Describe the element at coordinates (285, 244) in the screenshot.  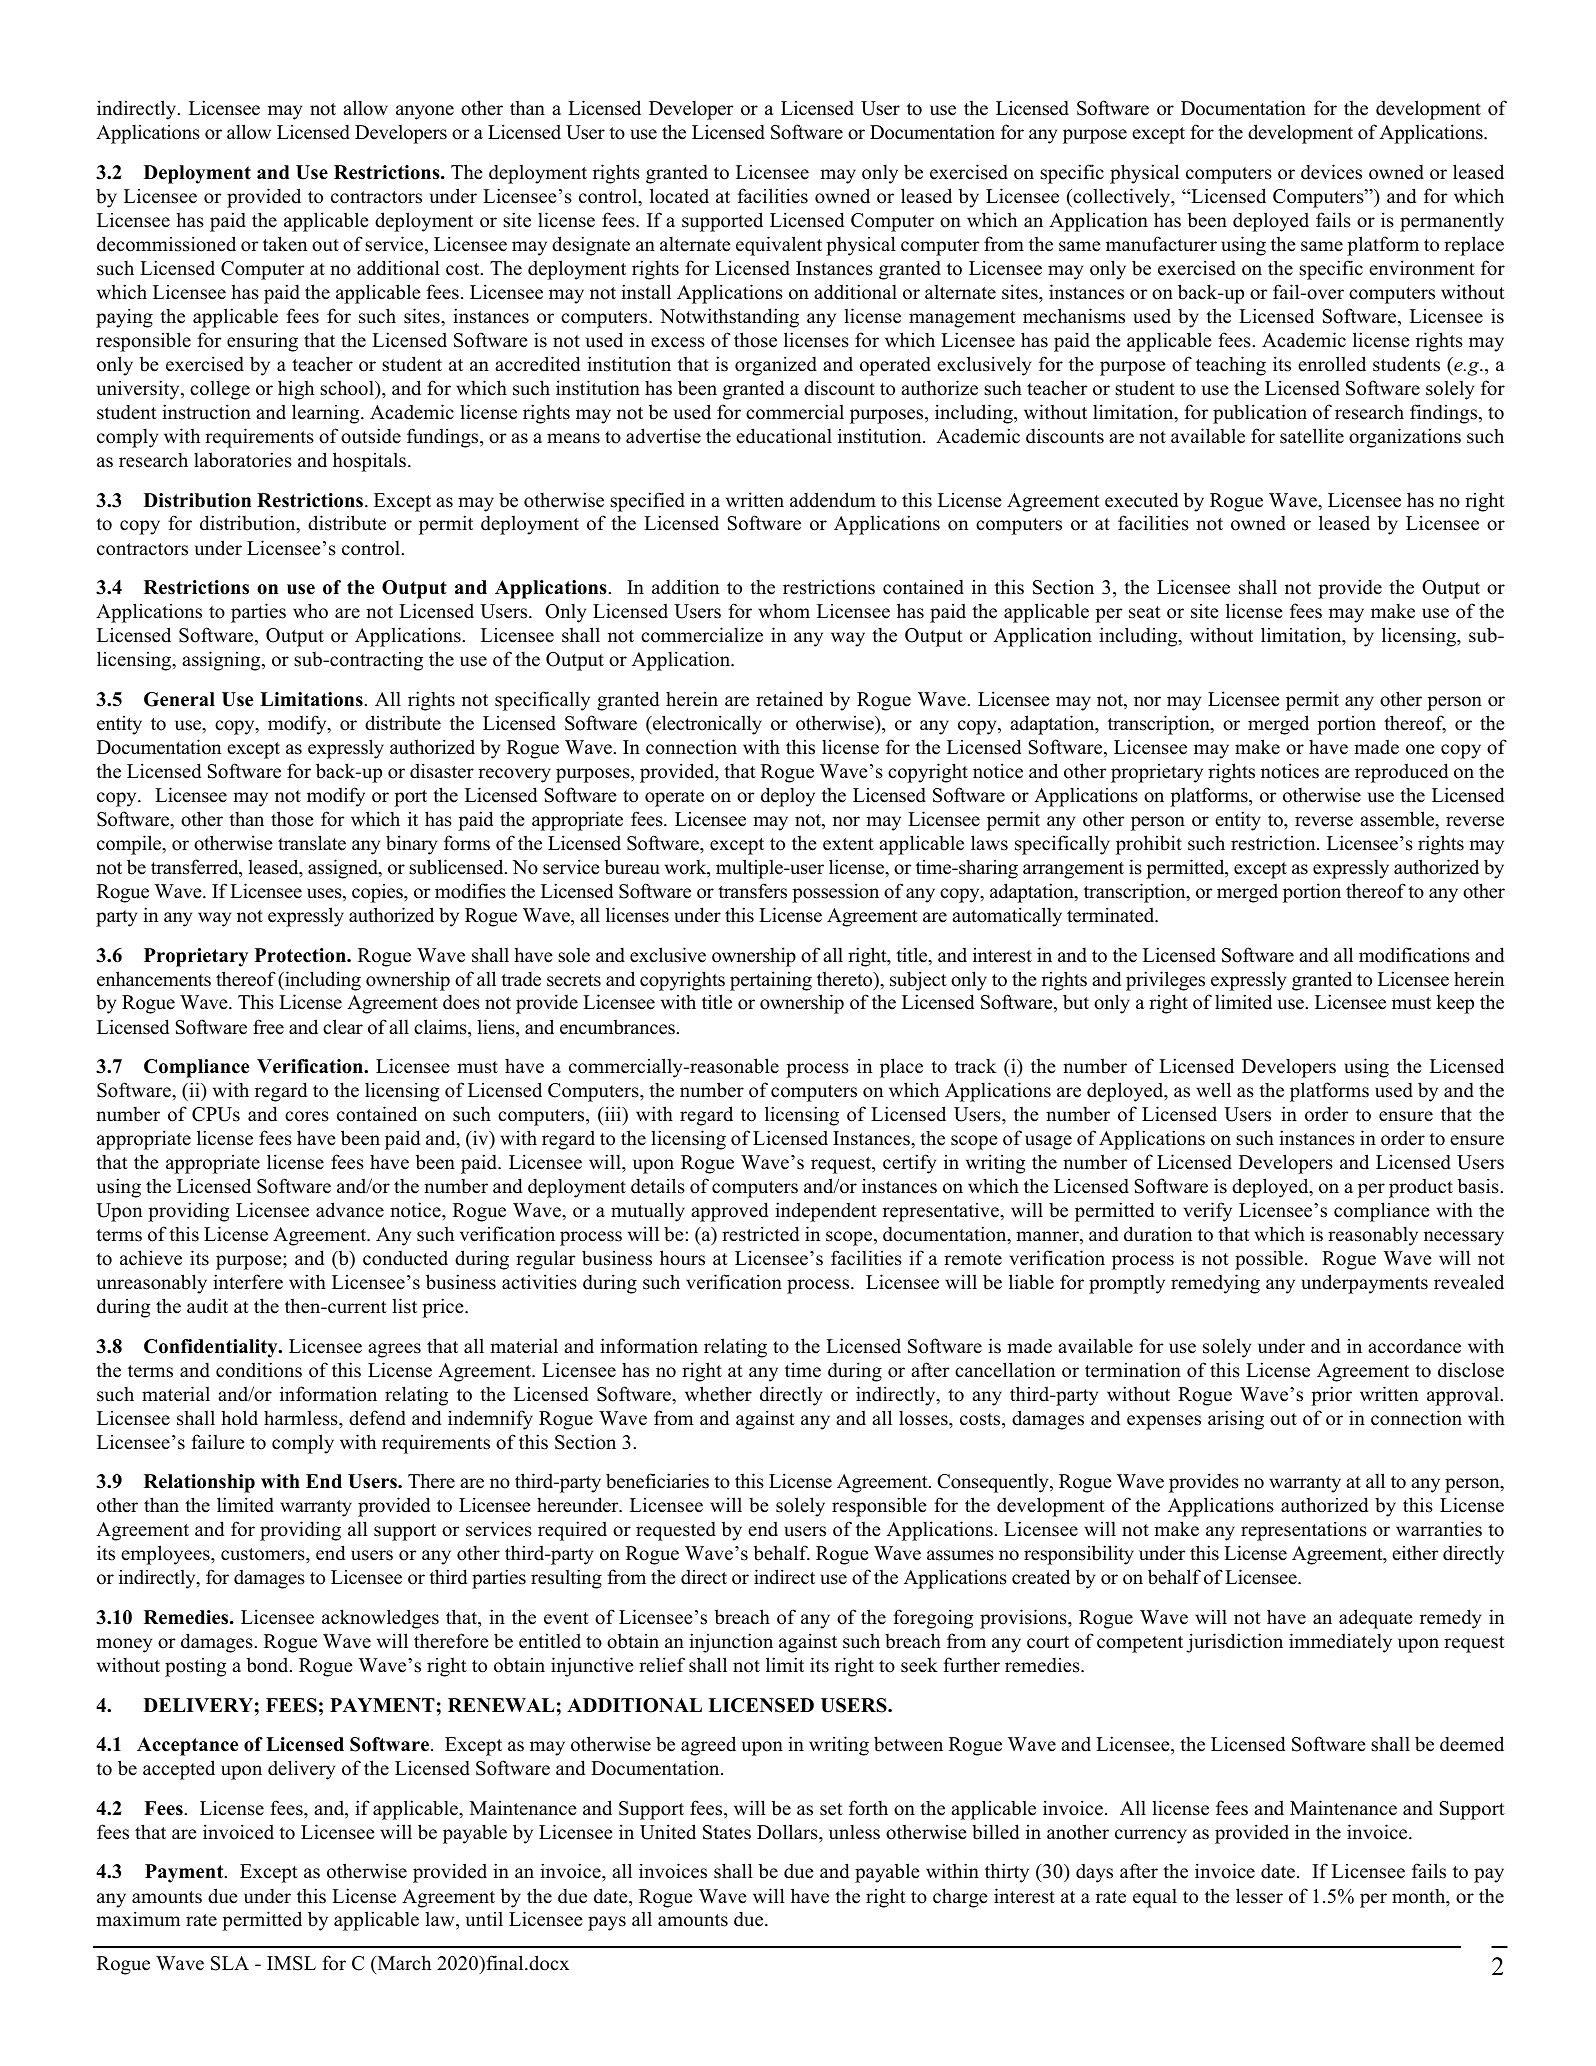
I see `taken` at that location.
